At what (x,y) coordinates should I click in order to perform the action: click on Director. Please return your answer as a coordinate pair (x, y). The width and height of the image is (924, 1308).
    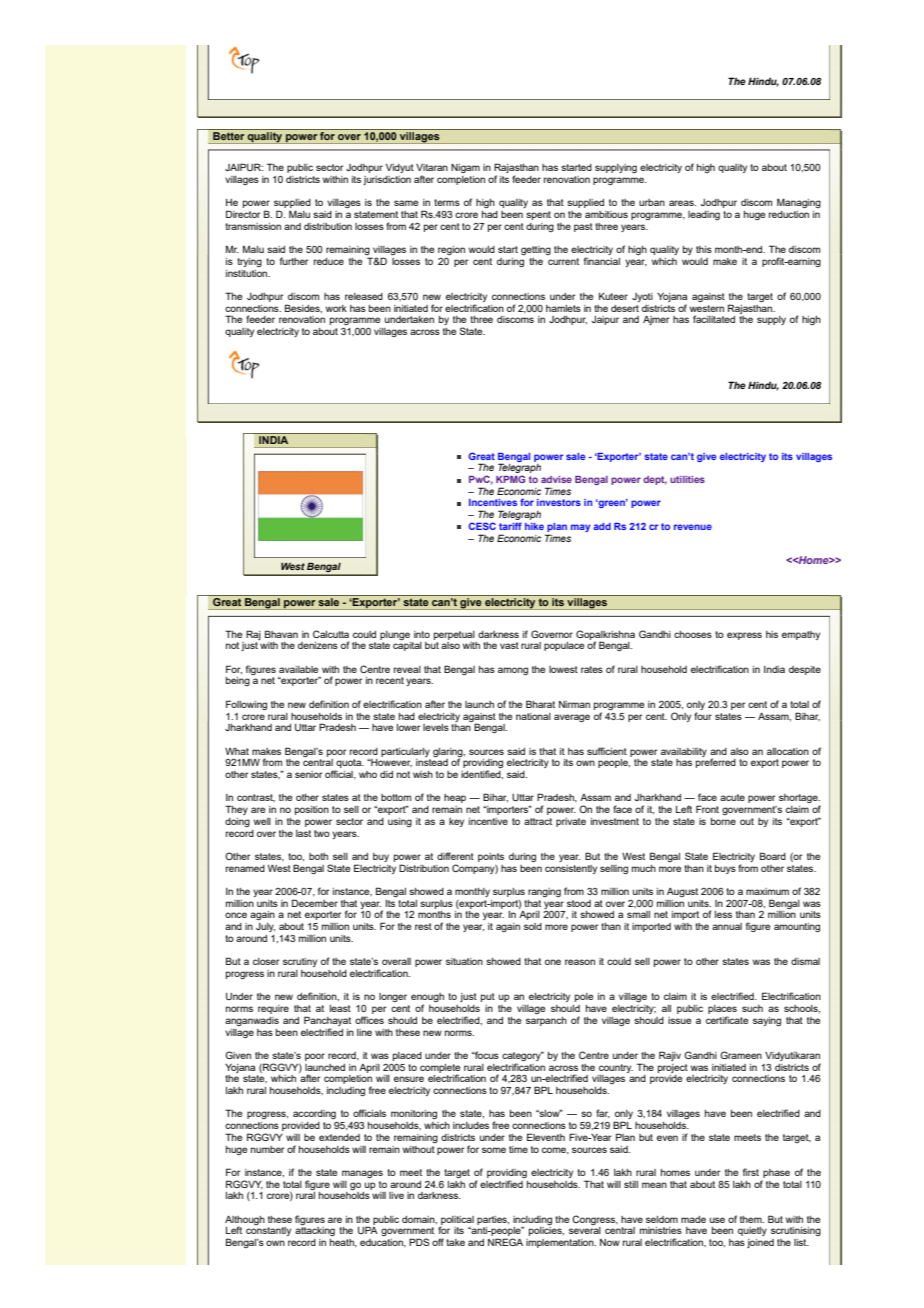
    Looking at the image, I should click on (243, 214).
